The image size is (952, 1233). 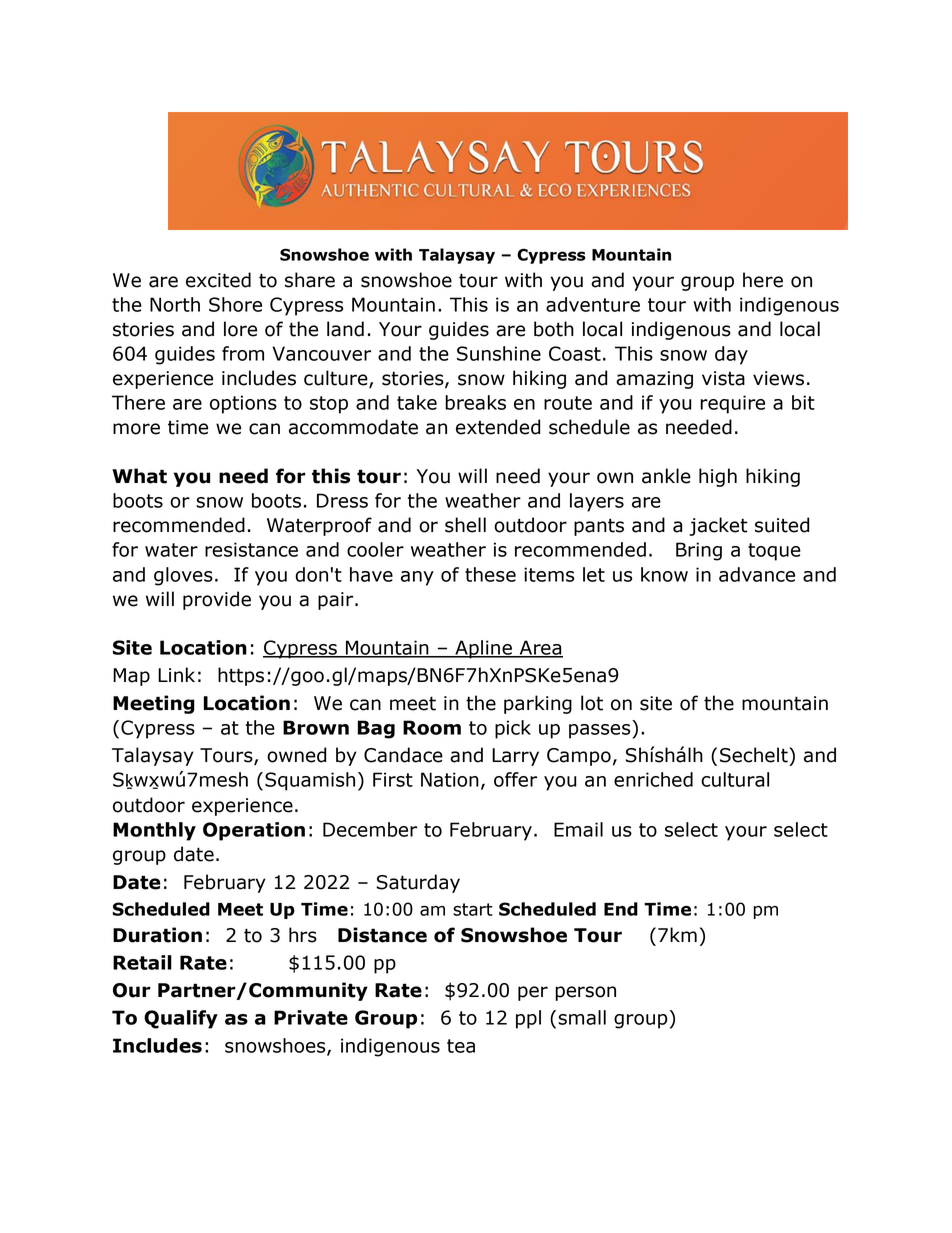 I want to click on Qualify, so click(x=181, y=1019).
